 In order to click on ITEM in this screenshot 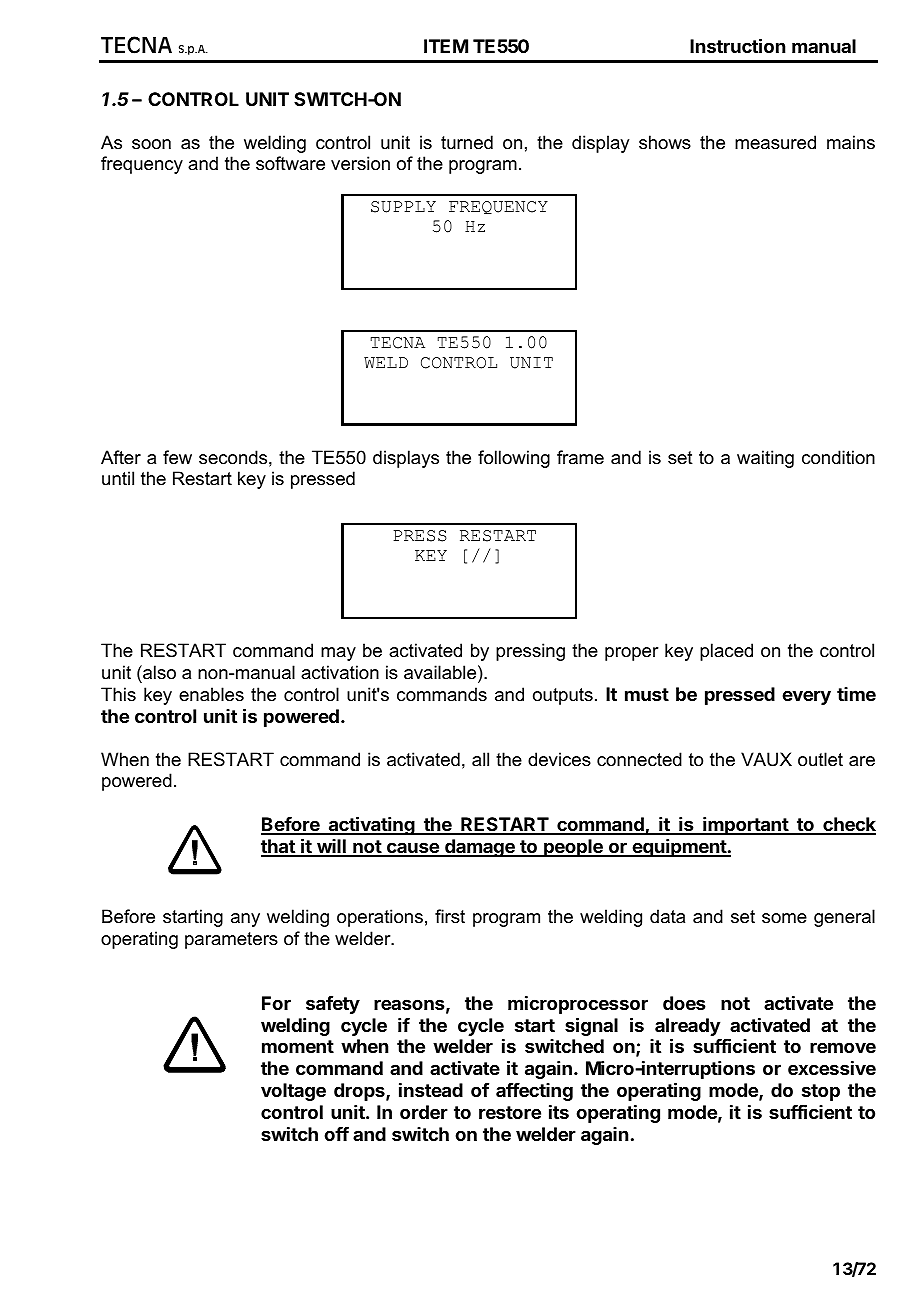, I will do `click(446, 46)`.
